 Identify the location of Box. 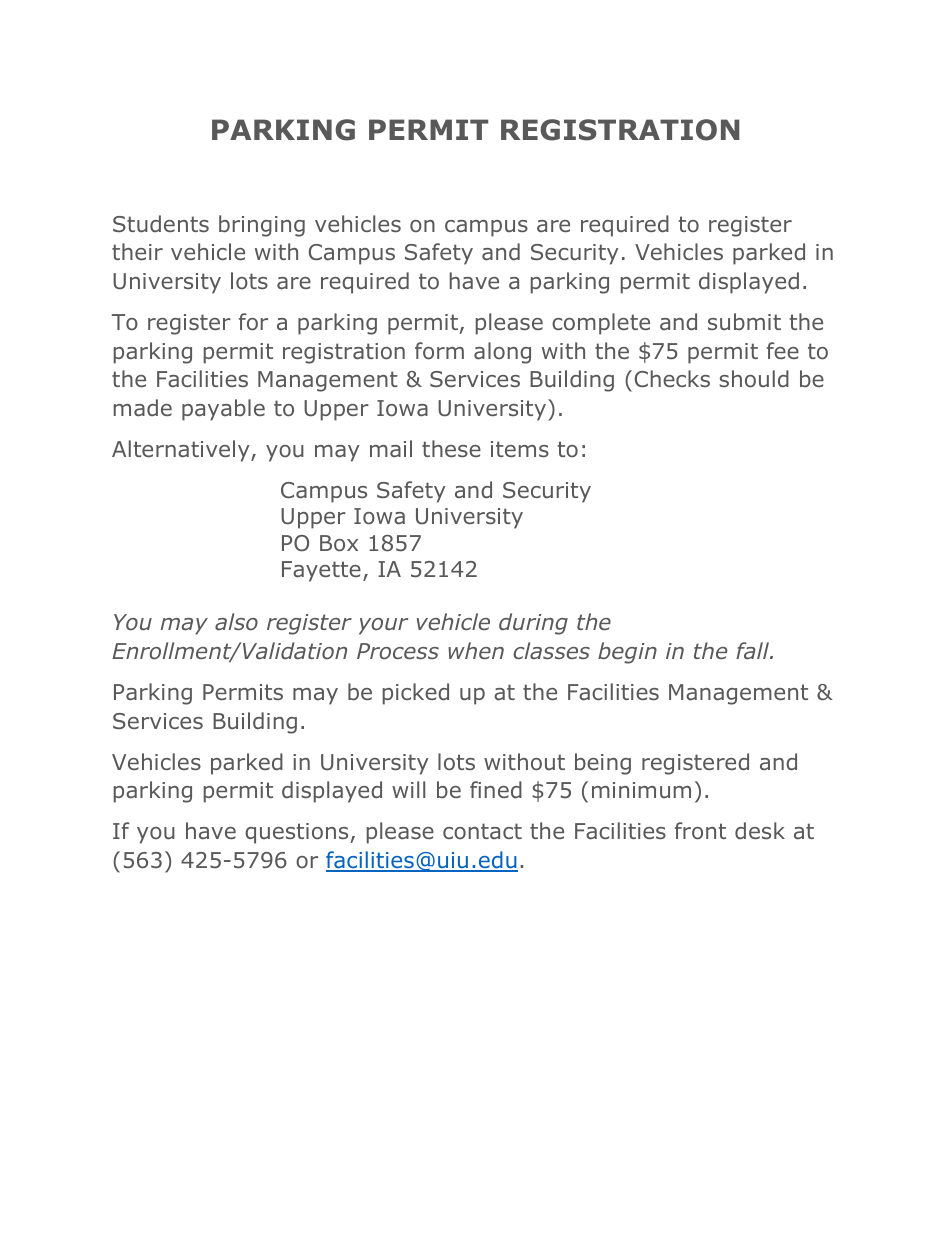
(339, 543).
